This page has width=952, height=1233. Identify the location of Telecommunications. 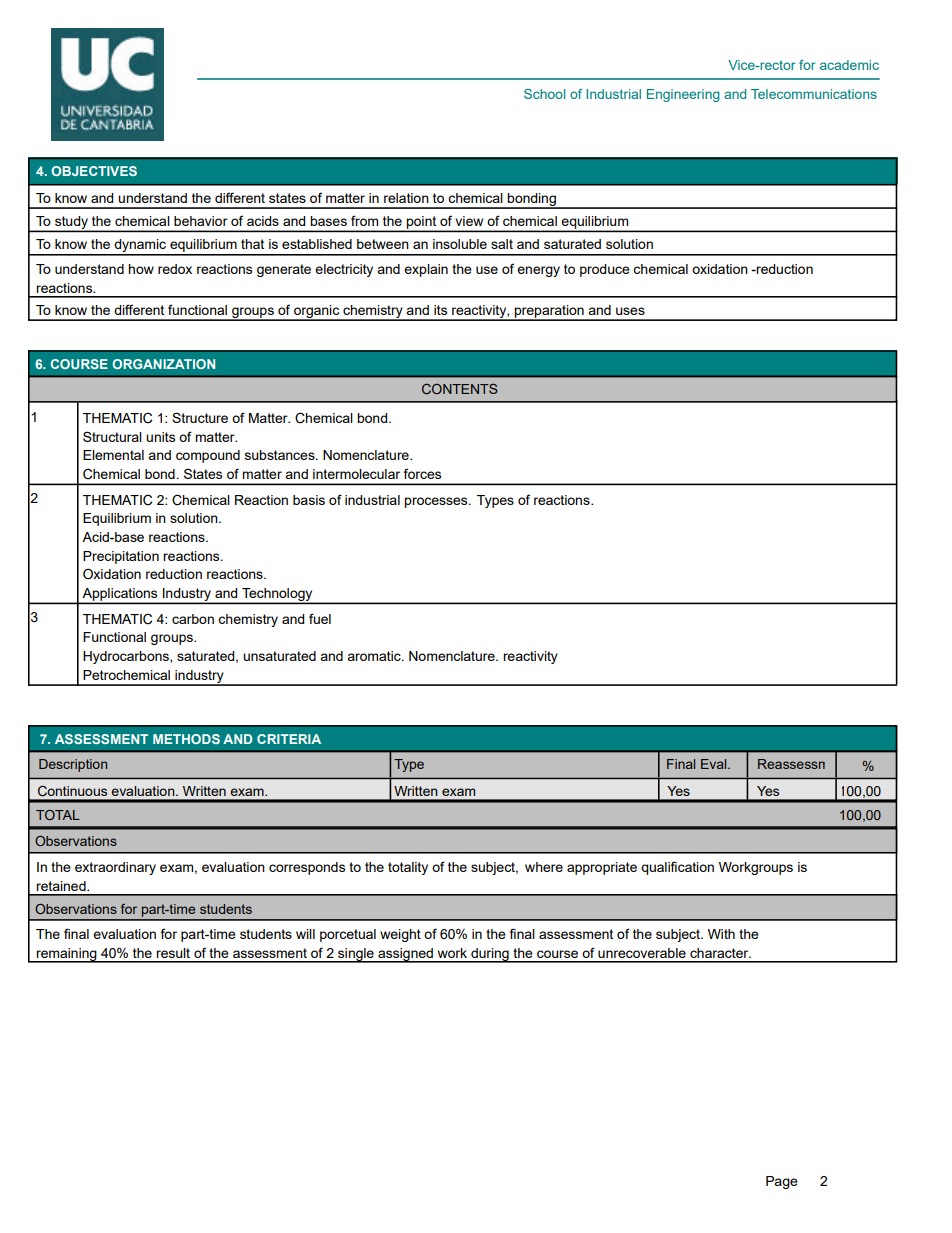
(814, 94).
